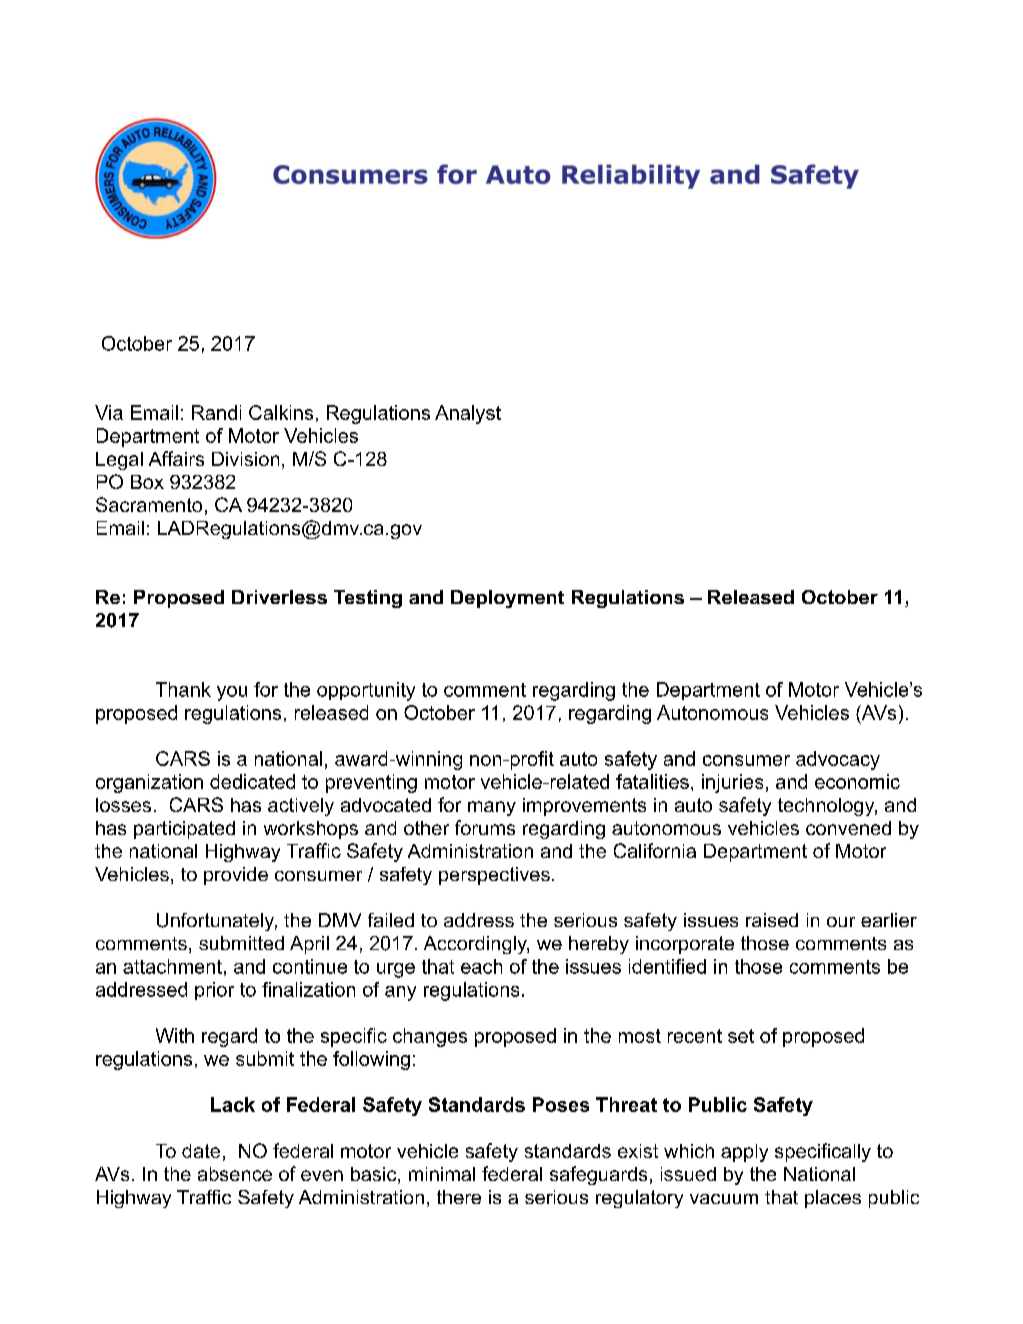 This screenshot has height=1324, width=1023. Describe the element at coordinates (184, 830) in the screenshot. I see `participated` at that location.
